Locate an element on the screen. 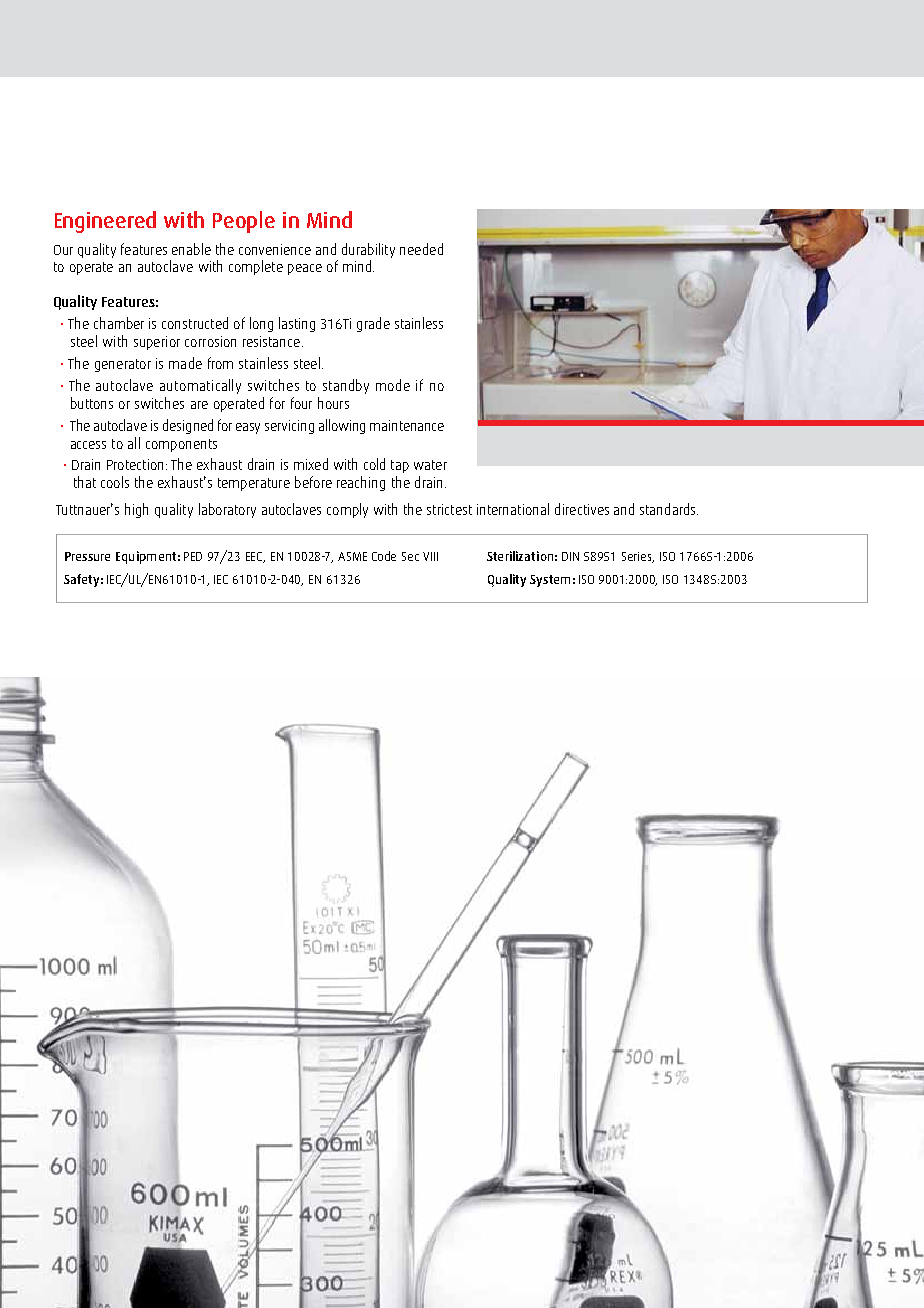  durability is located at coordinates (368, 250).
